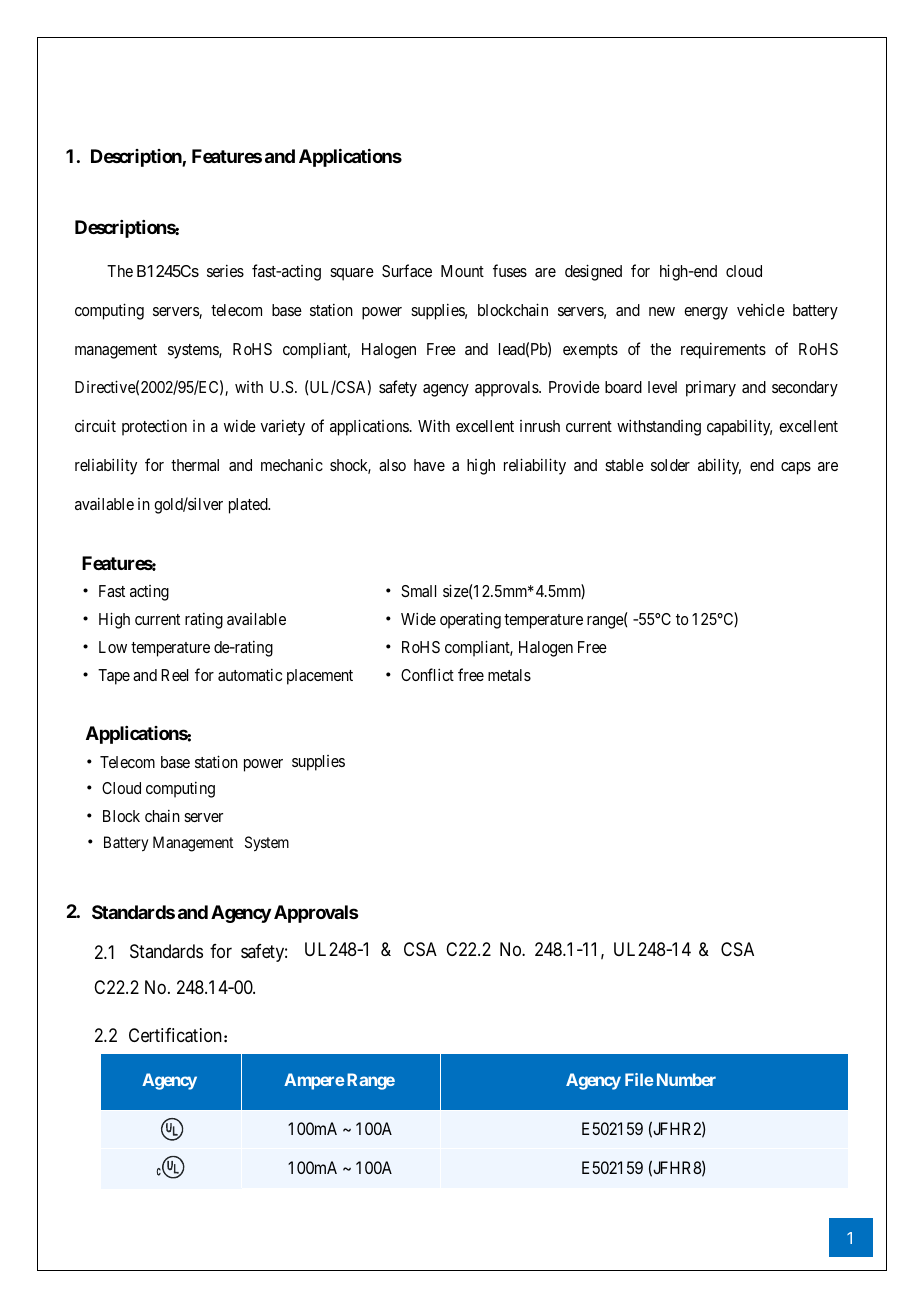  What do you see at coordinates (195, 465) in the screenshot?
I see `thermal` at bounding box center [195, 465].
